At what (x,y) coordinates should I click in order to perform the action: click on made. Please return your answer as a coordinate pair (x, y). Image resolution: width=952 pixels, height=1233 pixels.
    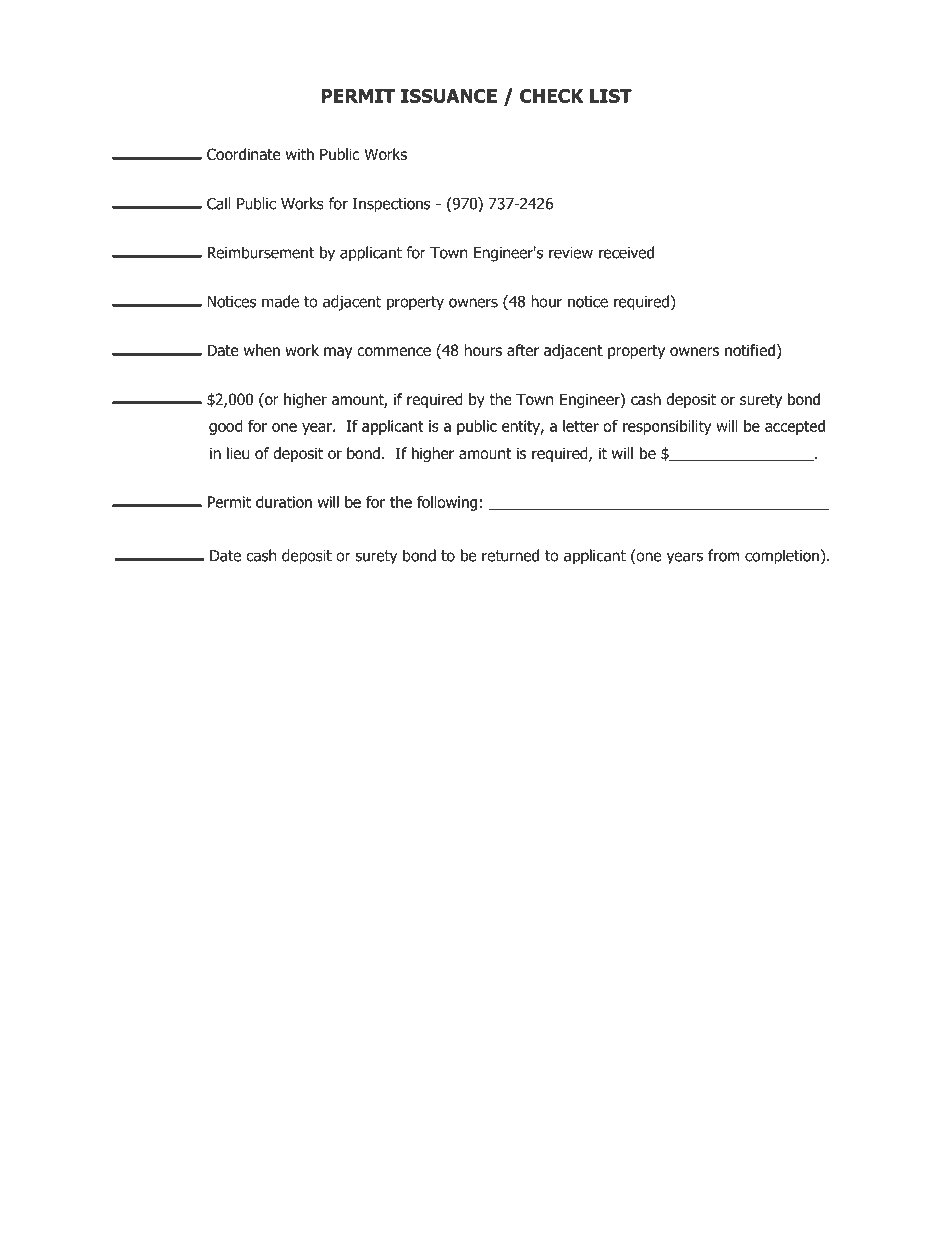
    Looking at the image, I should click on (280, 301).
